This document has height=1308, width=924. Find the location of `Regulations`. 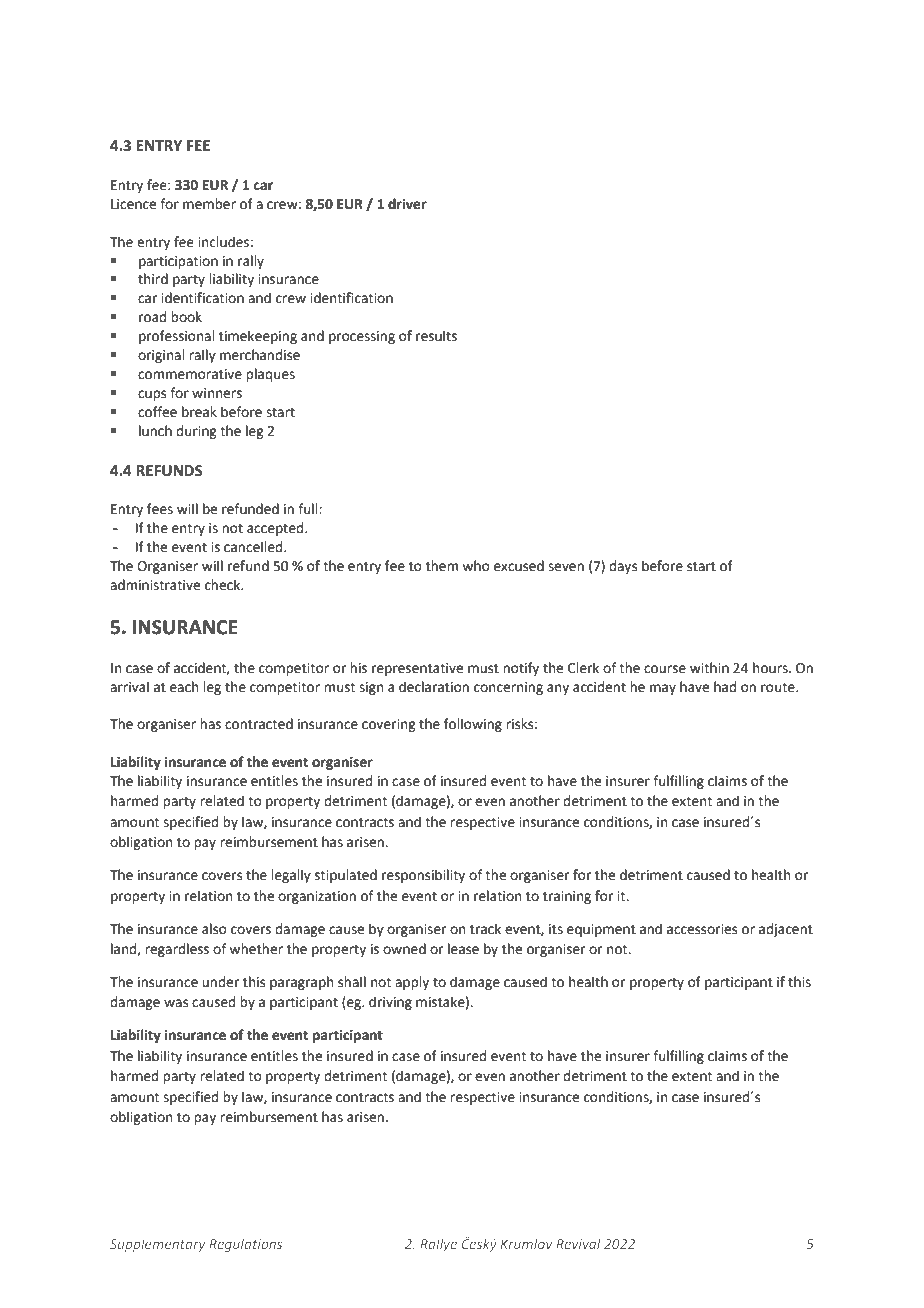

Regulations is located at coordinates (245, 1245).
